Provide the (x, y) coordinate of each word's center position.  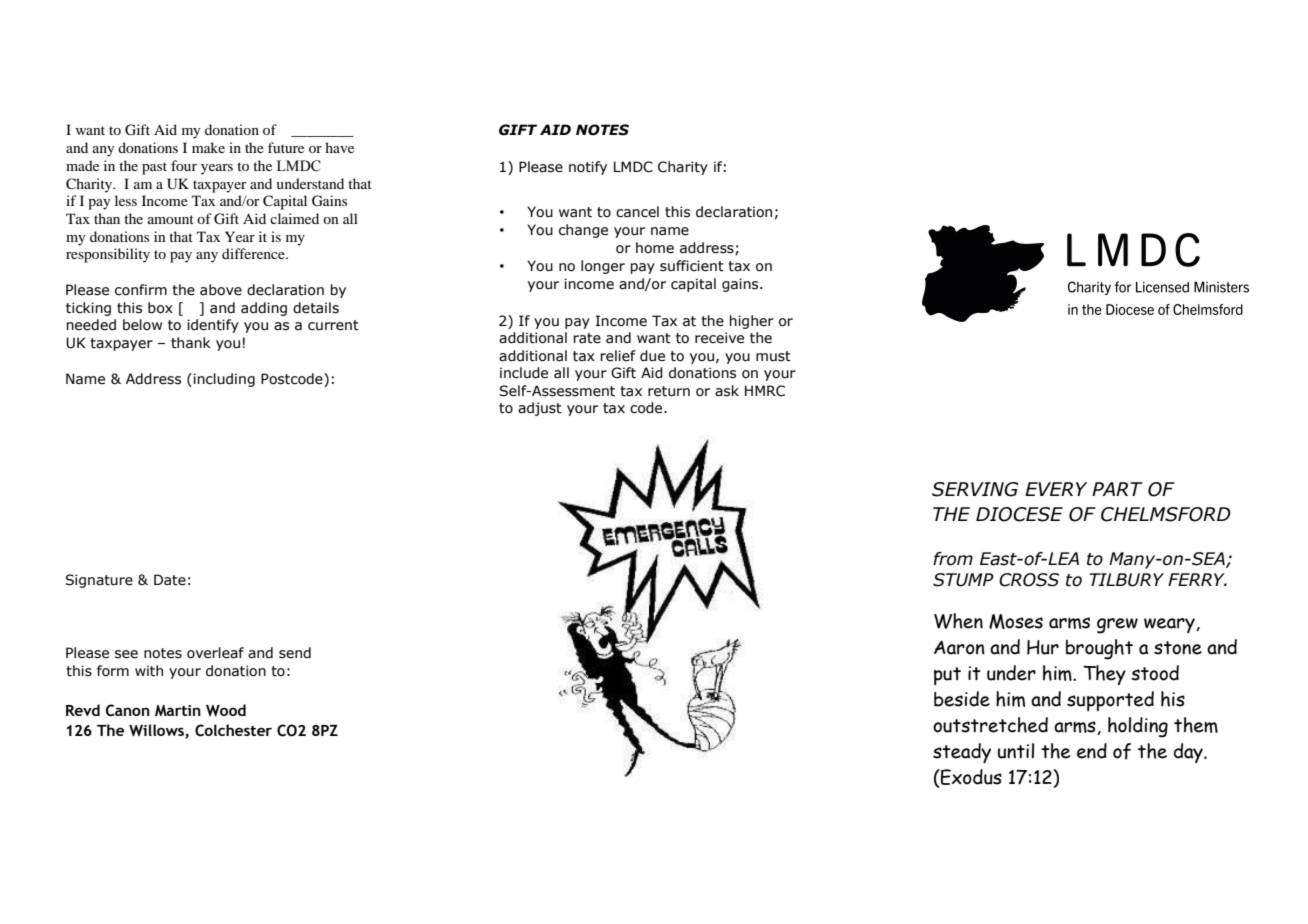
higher (751, 322)
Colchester (233, 730)
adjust (540, 409)
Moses (1016, 621)
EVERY (1056, 489)
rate (587, 338)
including (224, 380)
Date (170, 580)
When (958, 621)
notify (588, 168)
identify (213, 326)
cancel (637, 212)
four (184, 165)
